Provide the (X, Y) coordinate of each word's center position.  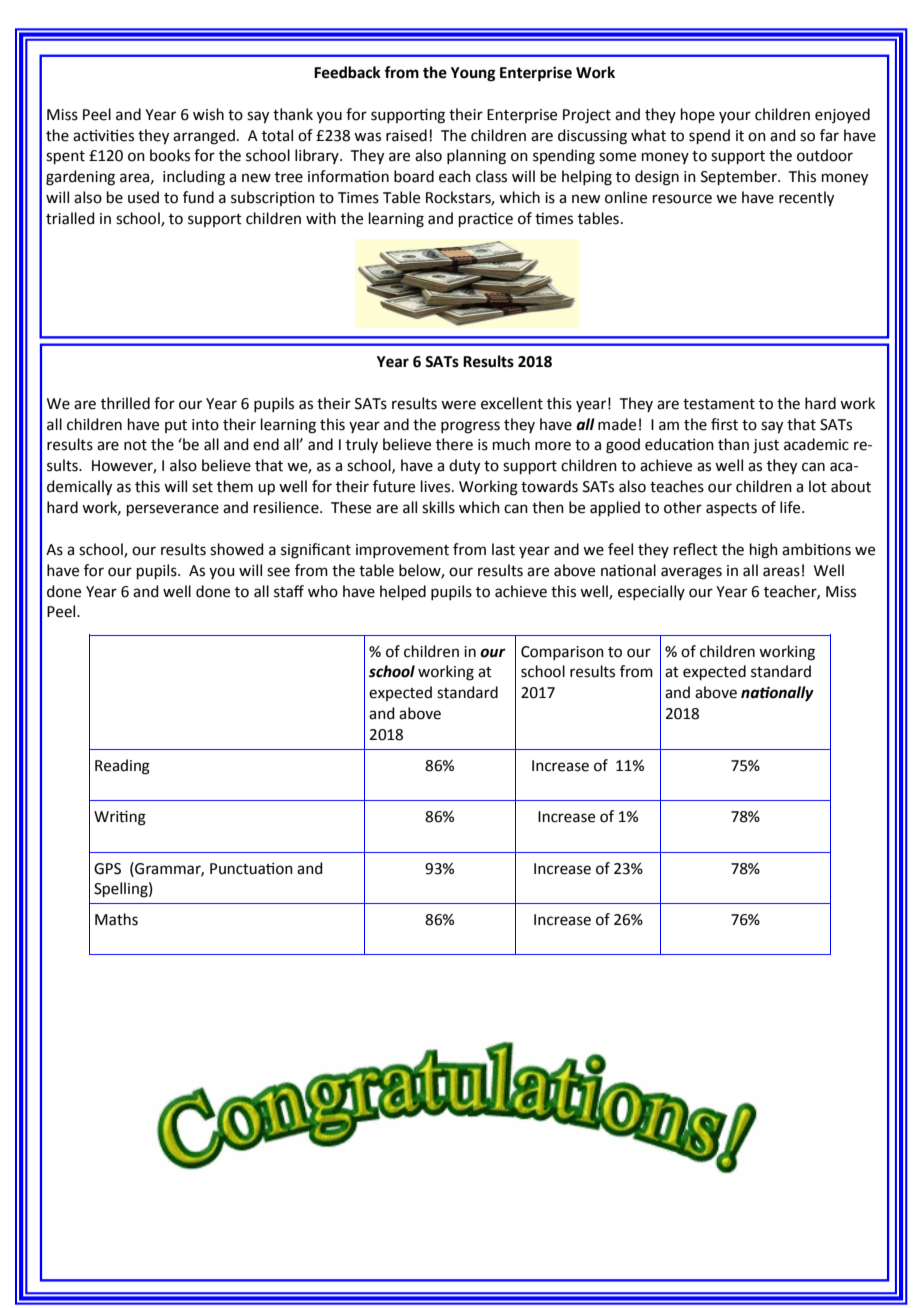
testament (719, 404)
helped (403, 592)
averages (691, 573)
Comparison (562, 653)
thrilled (125, 403)
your (735, 117)
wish (208, 114)
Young (473, 74)
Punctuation (251, 869)
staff (289, 591)
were (458, 405)
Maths (116, 919)
